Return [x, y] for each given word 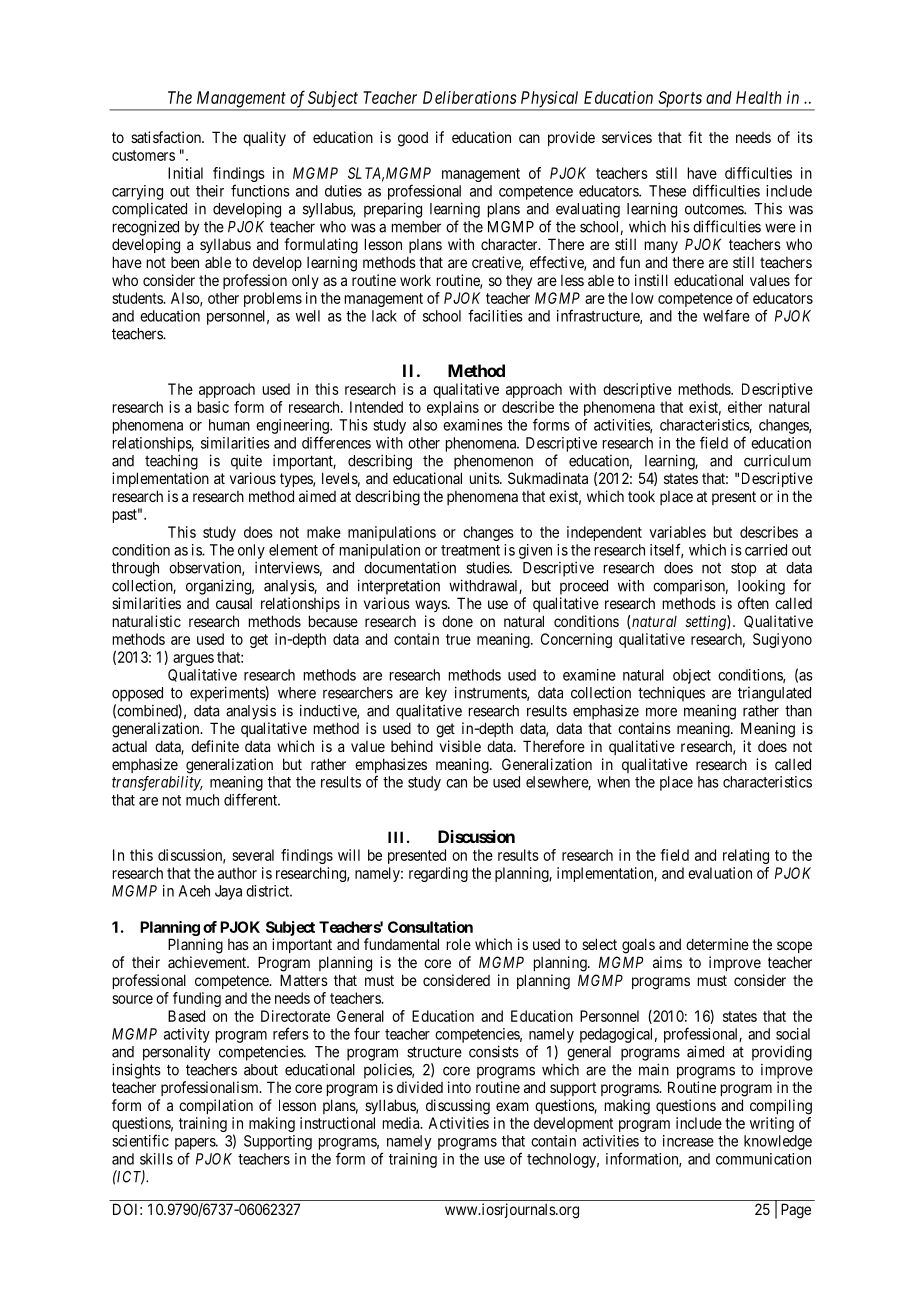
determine [717, 944]
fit [695, 137]
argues [193, 660]
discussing [458, 1107]
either [745, 407]
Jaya [228, 892]
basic [213, 407]
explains [453, 408]
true [458, 639]
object [692, 676]
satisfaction [167, 137]
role [459, 944]
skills [156, 1159]
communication [763, 1159]
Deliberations [470, 97]
